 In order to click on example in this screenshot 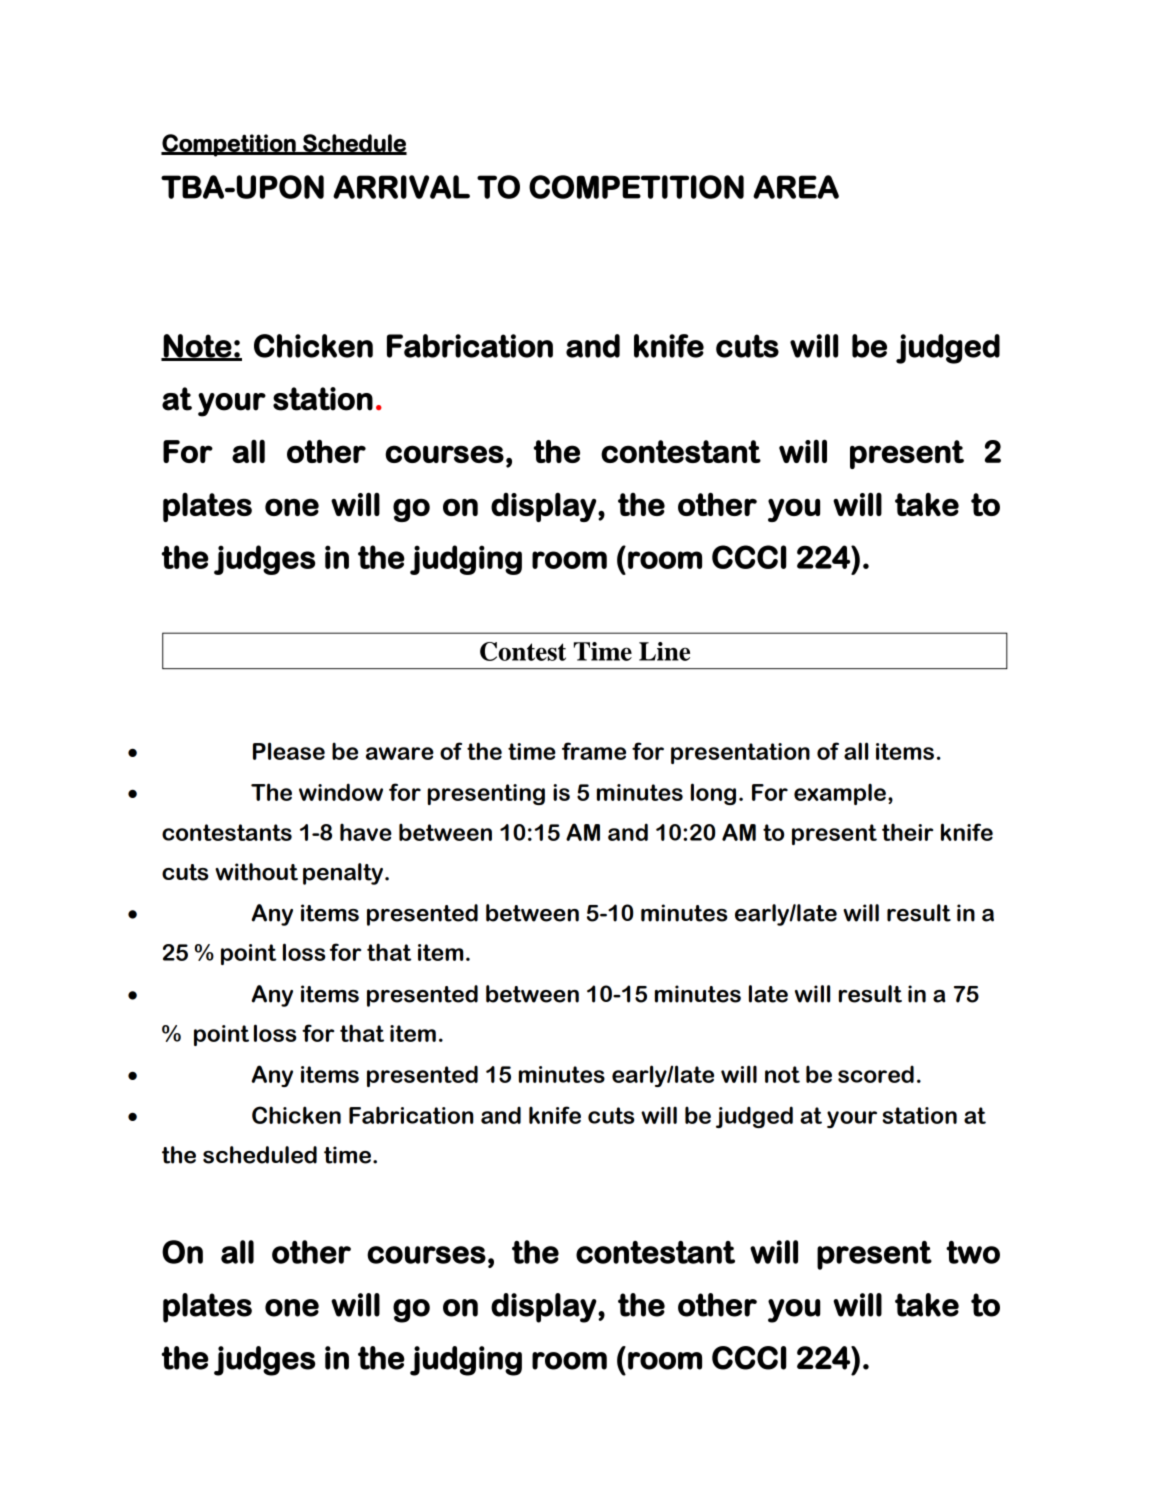, I will do `click(840, 794)`.
